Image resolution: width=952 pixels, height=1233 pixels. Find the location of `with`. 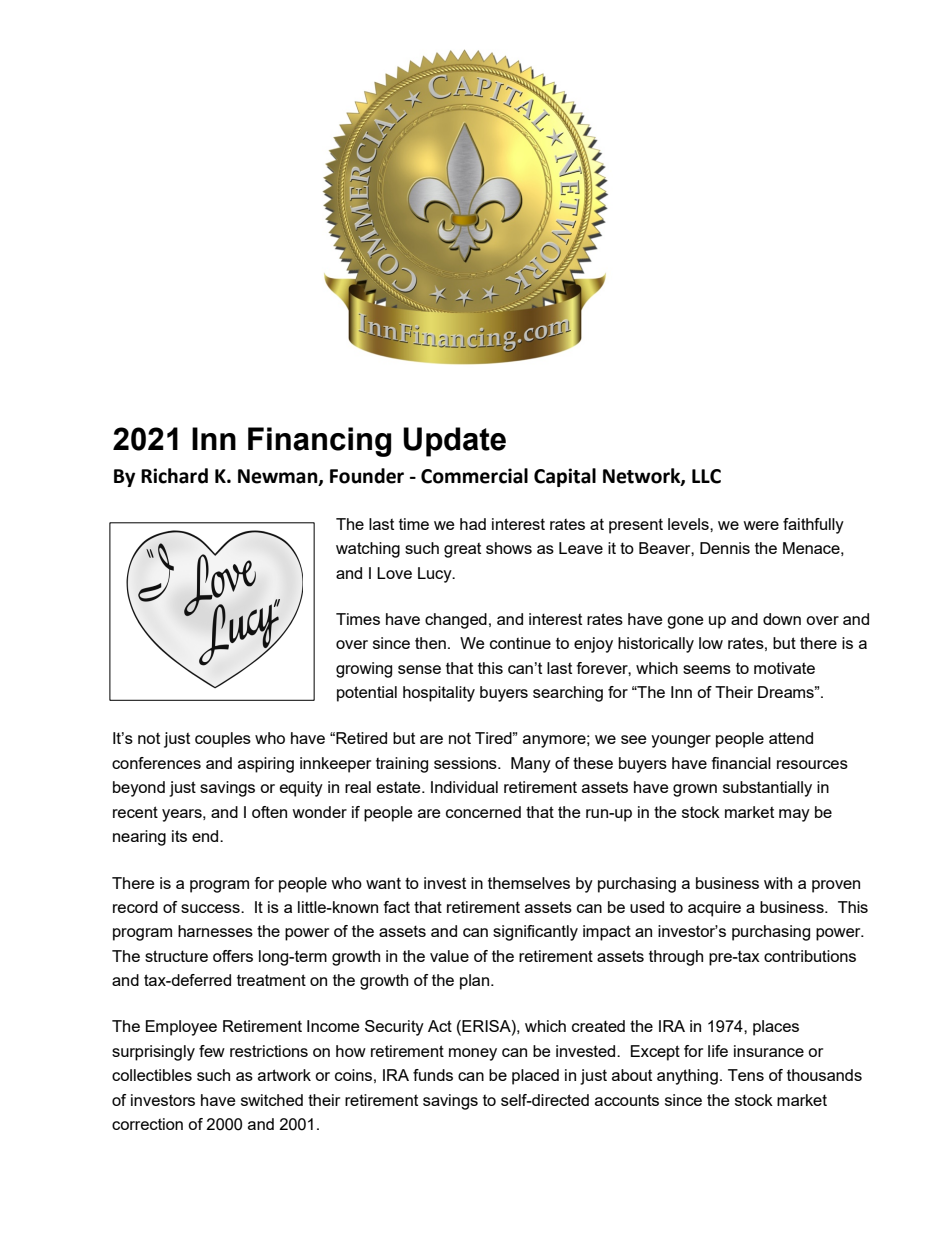

with is located at coordinates (778, 883).
